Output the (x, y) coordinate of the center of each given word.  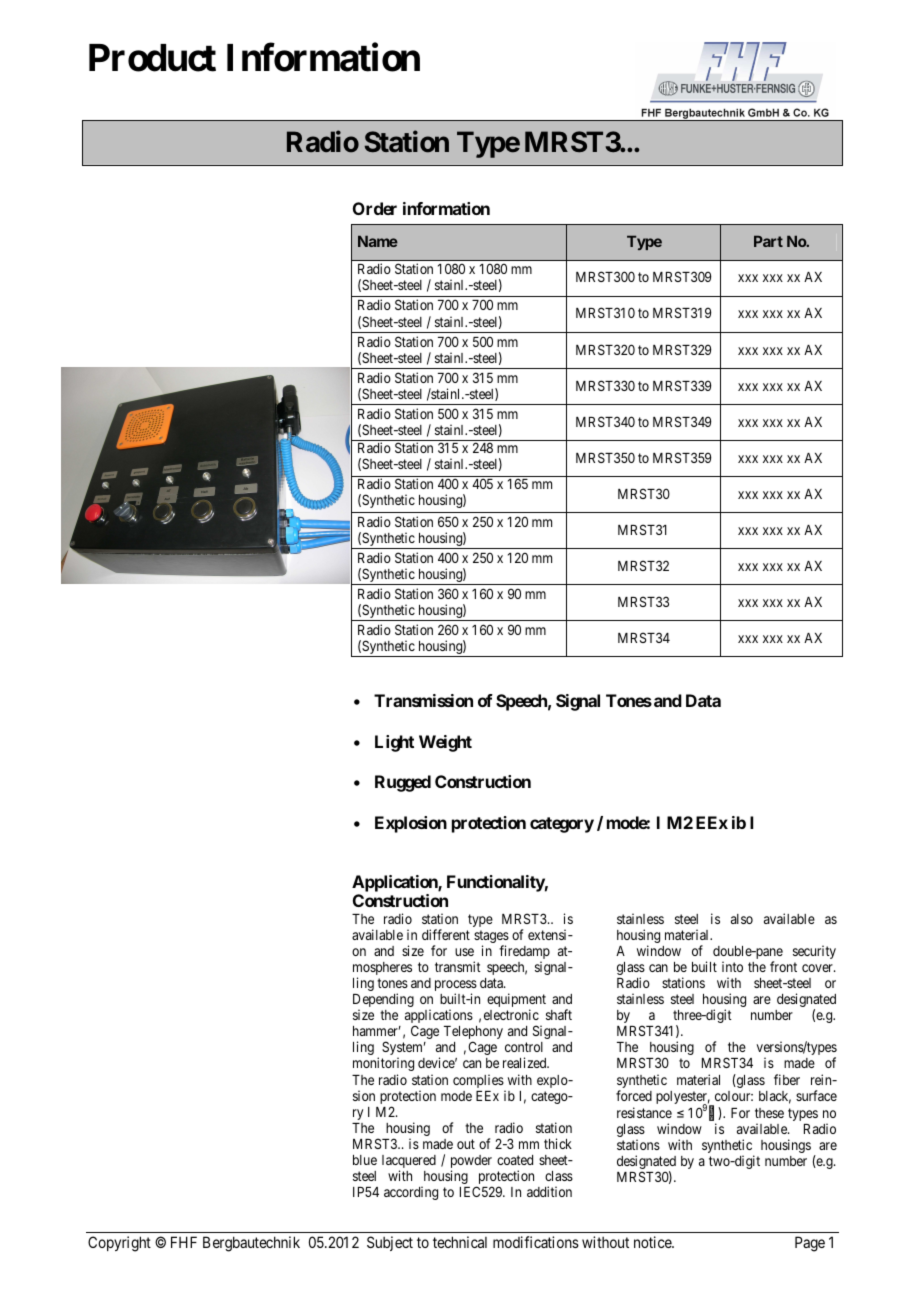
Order (375, 208)
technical (460, 1242)
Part (768, 241)
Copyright (119, 1244)
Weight (445, 743)
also (742, 919)
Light (394, 743)
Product (152, 58)
